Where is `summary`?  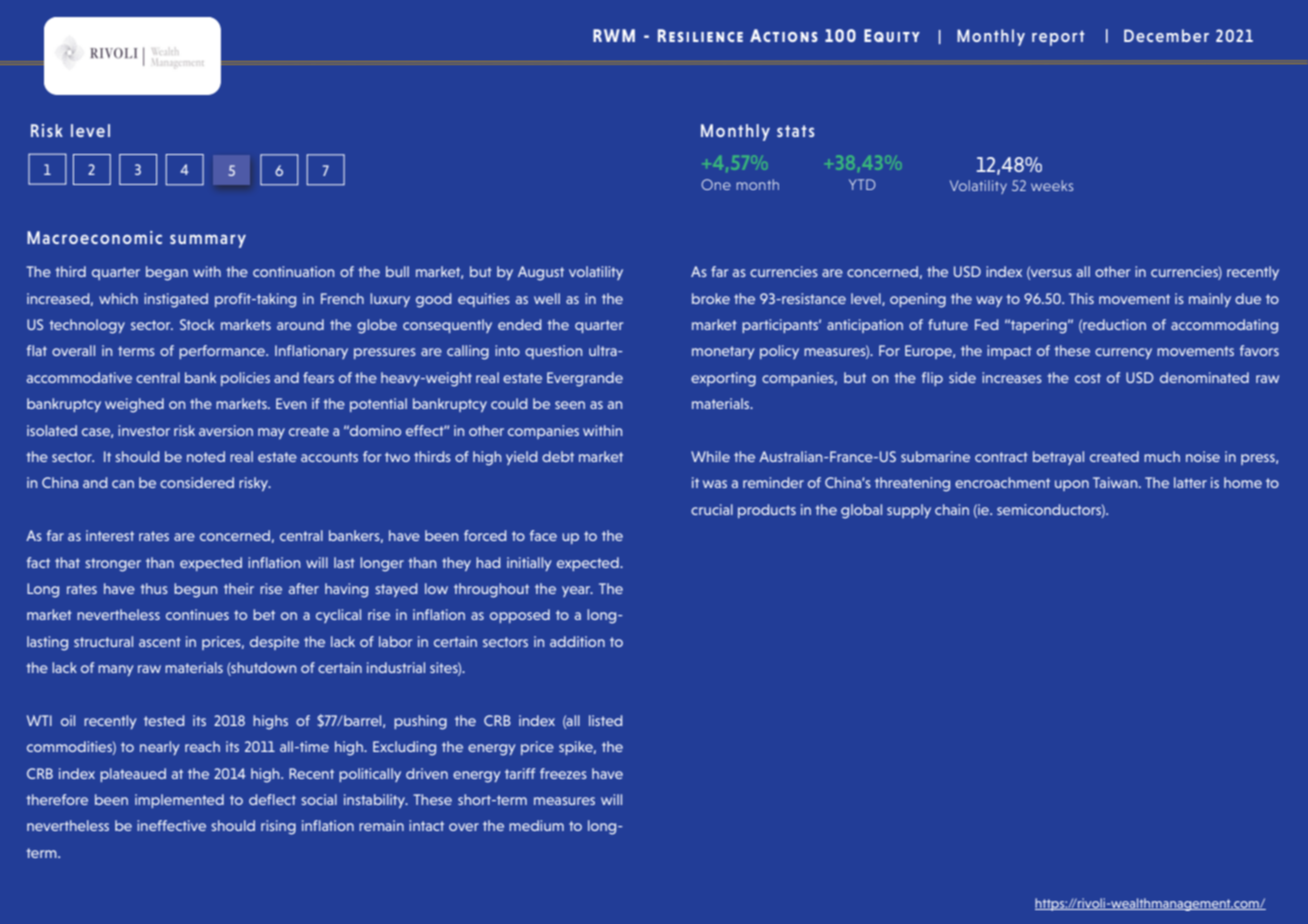
summary is located at coordinates (208, 241).
